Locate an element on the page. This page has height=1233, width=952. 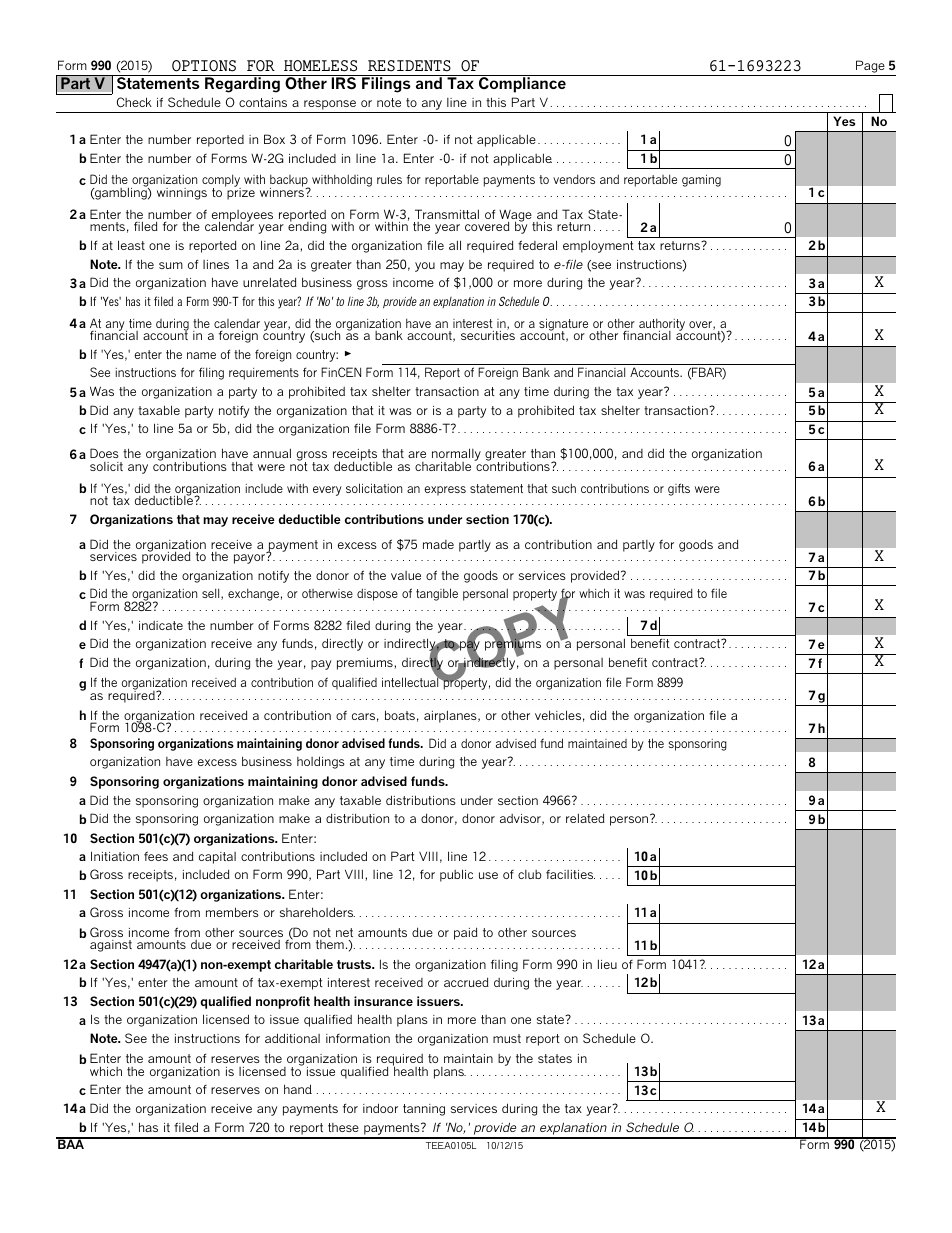
Page is located at coordinates (870, 66).
